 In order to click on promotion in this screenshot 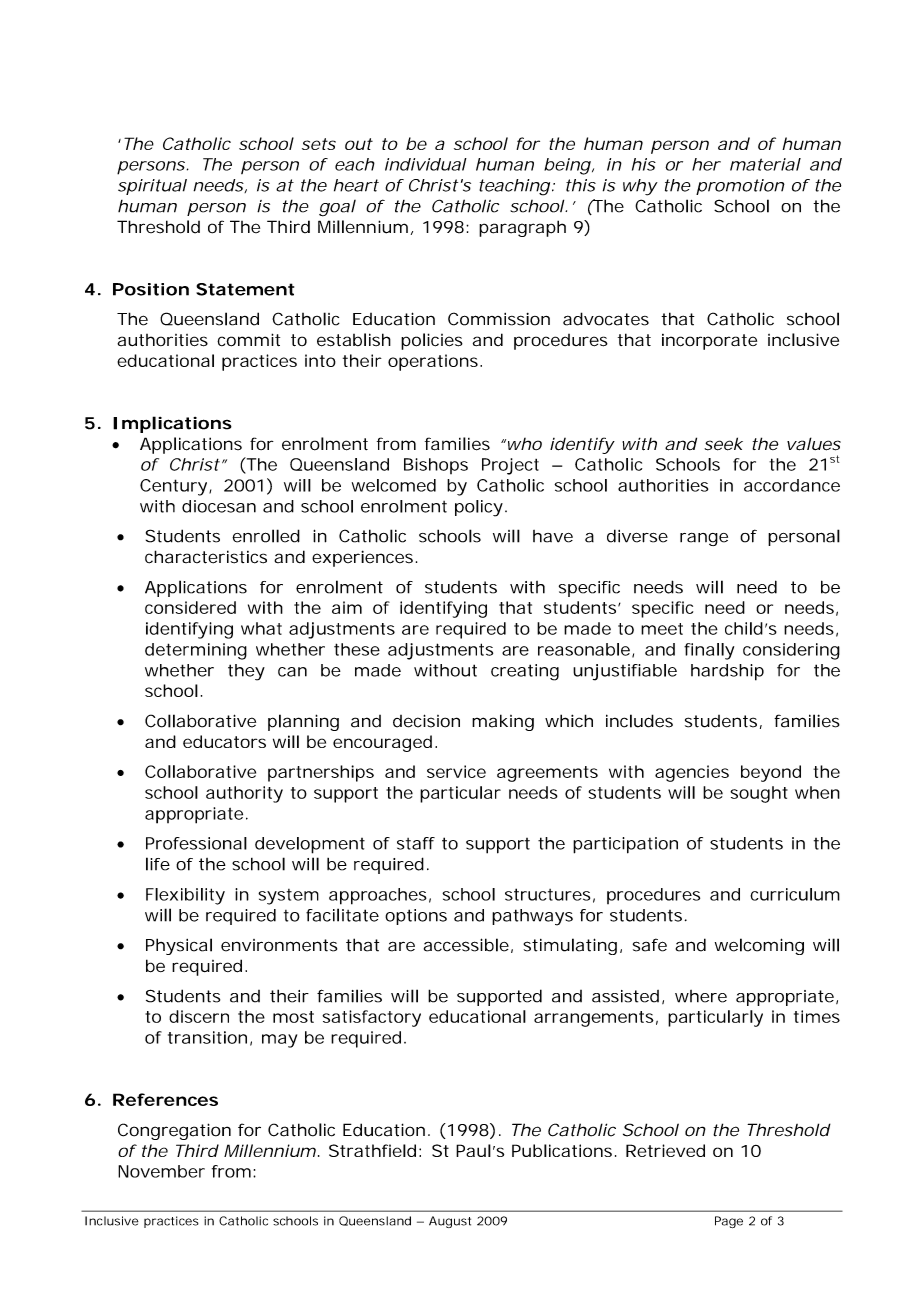, I will do `click(740, 187)`.
